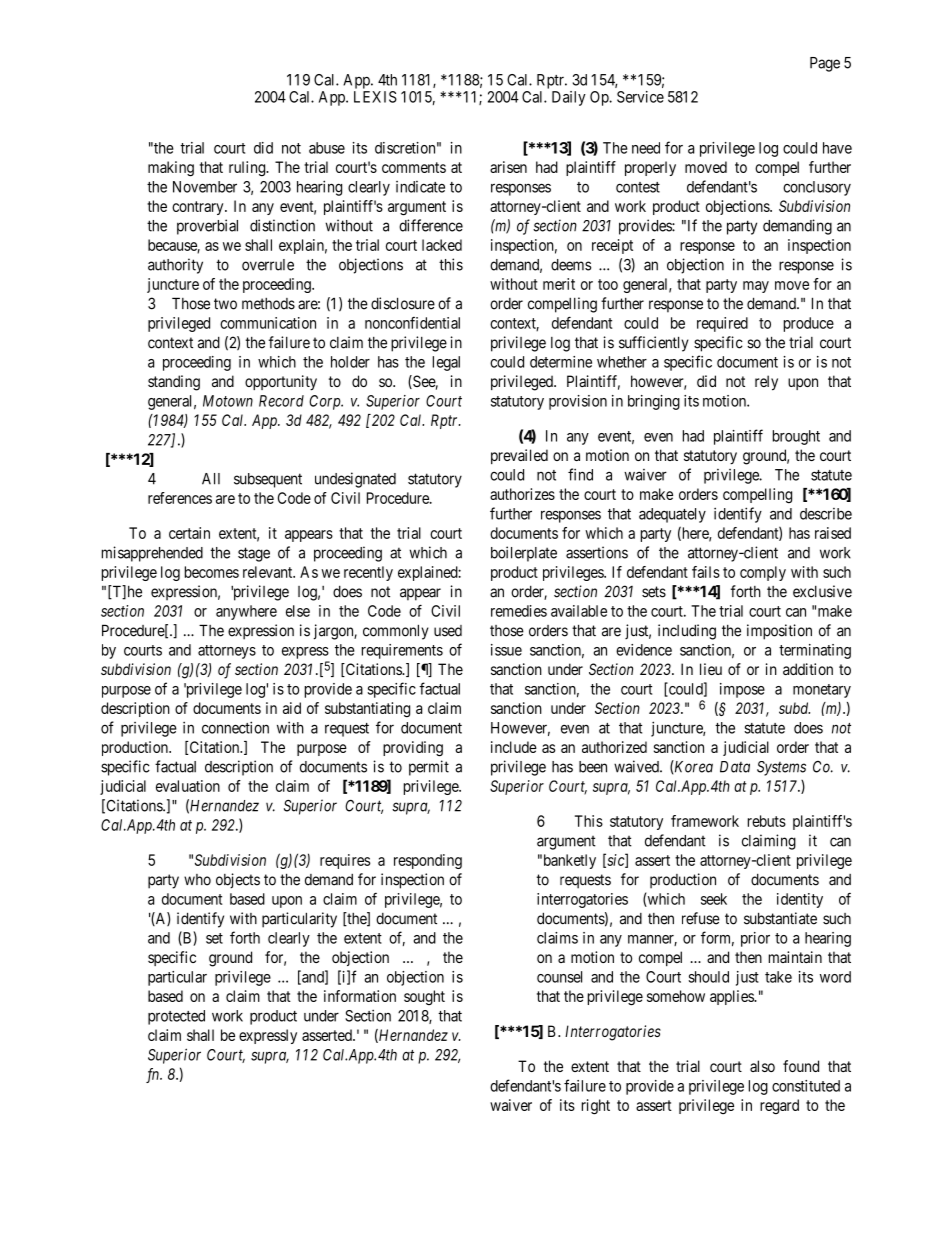 The height and width of the screenshot is (1233, 952). I want to click on Daily, so click(569, 98).
